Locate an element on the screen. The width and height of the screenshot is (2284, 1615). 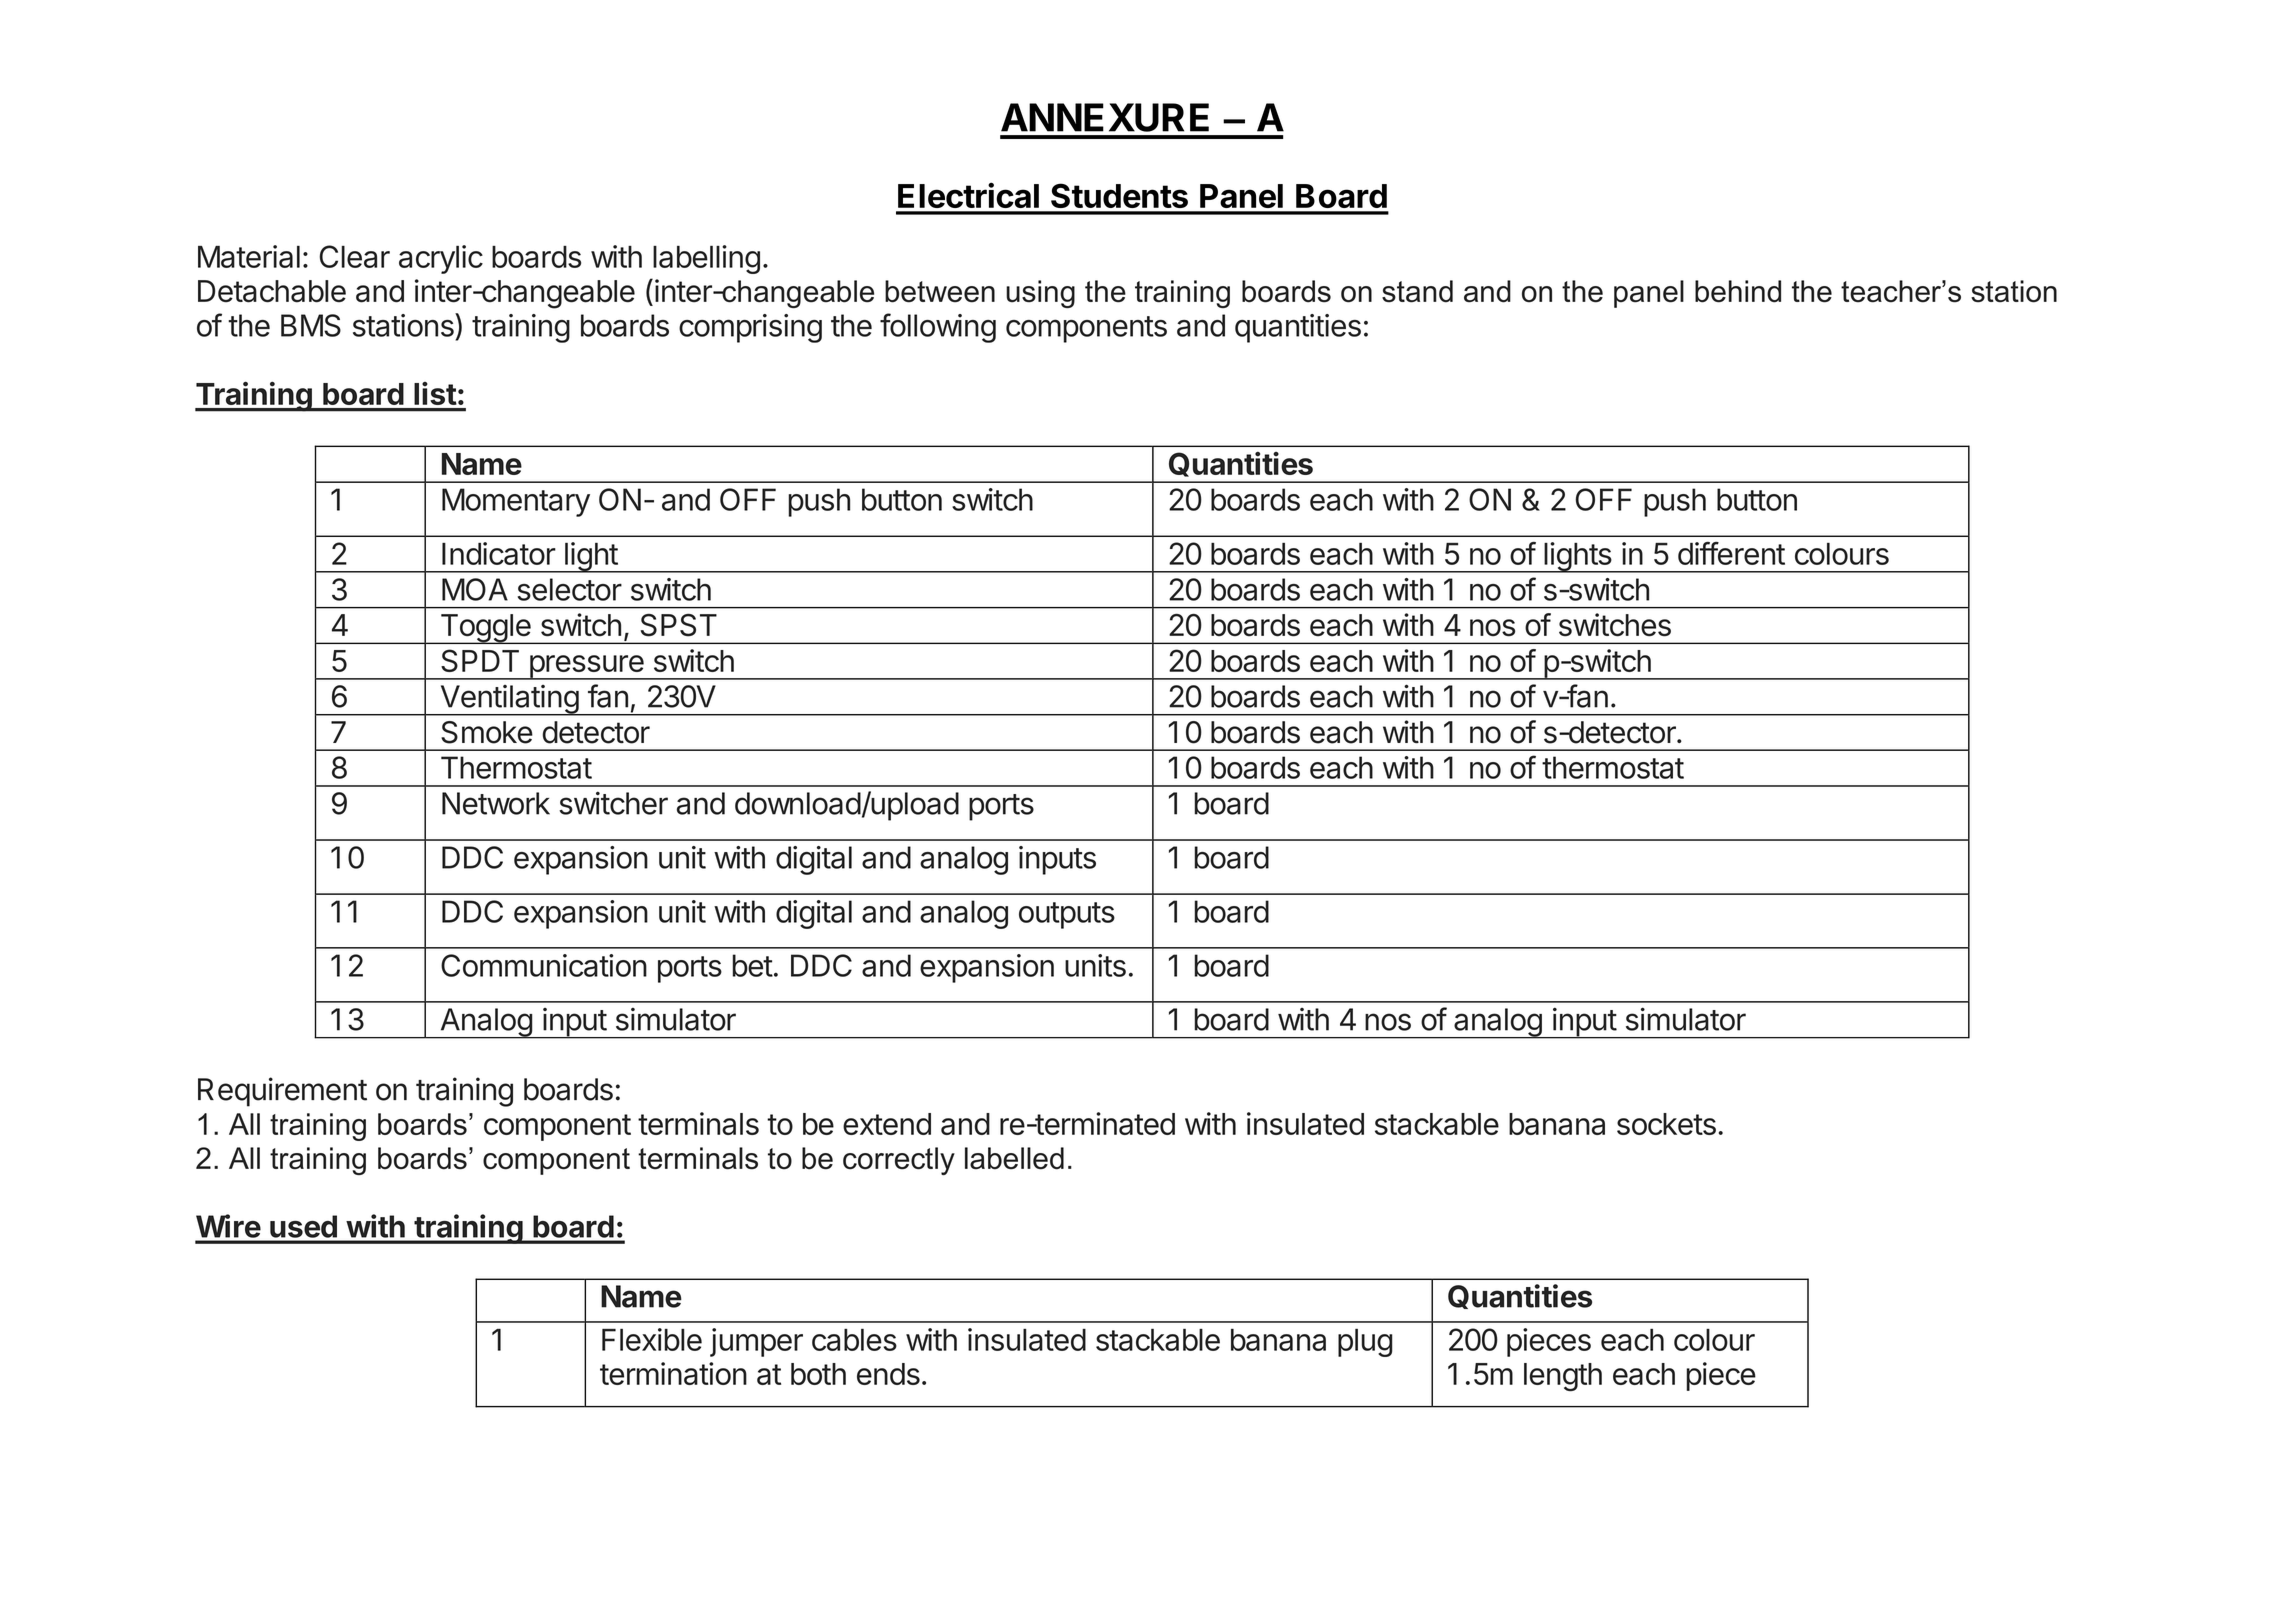
acrylic is located at coordinates (441, 259).
